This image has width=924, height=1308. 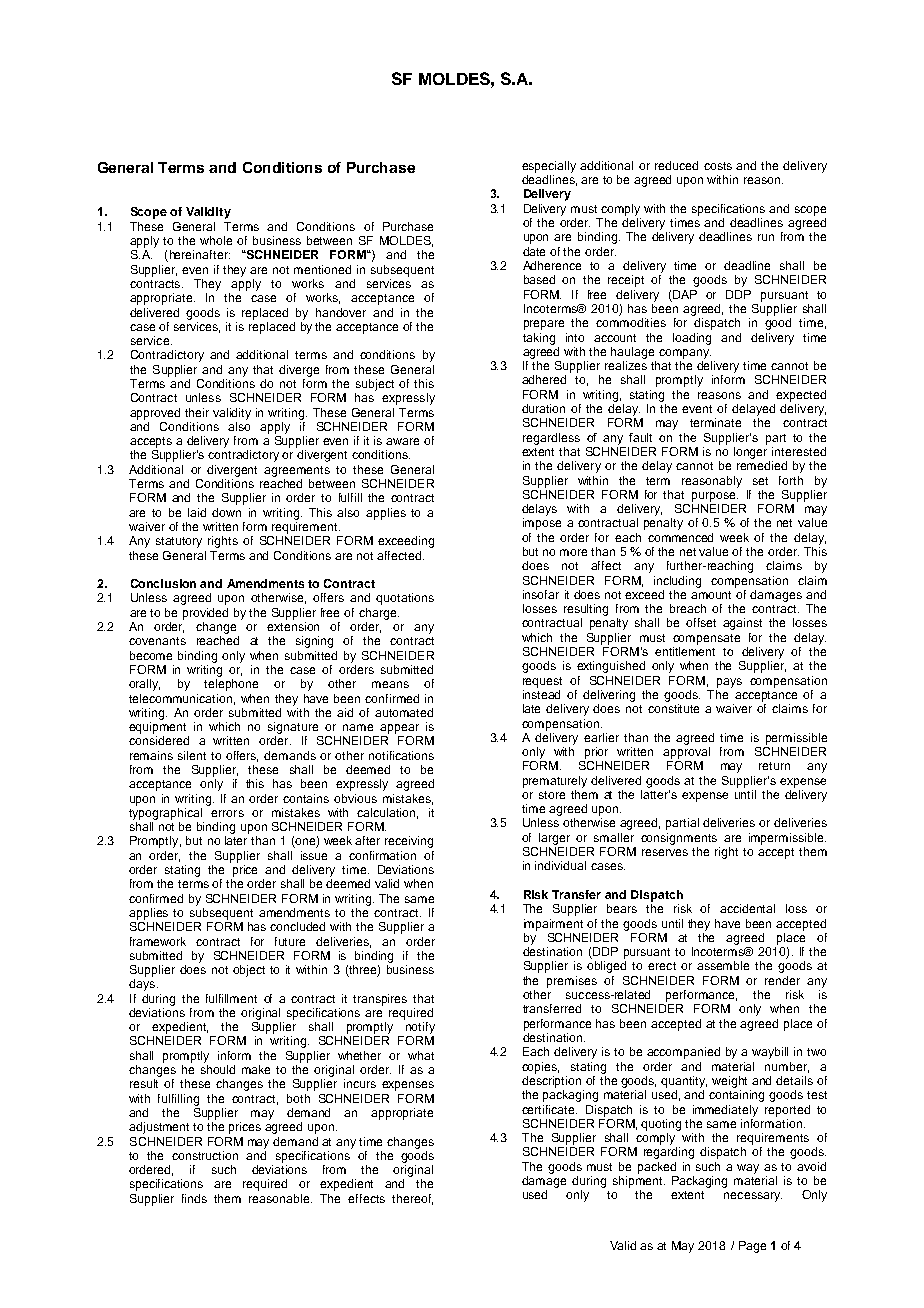 I want to click on whole, so click(x=216, y=240).
